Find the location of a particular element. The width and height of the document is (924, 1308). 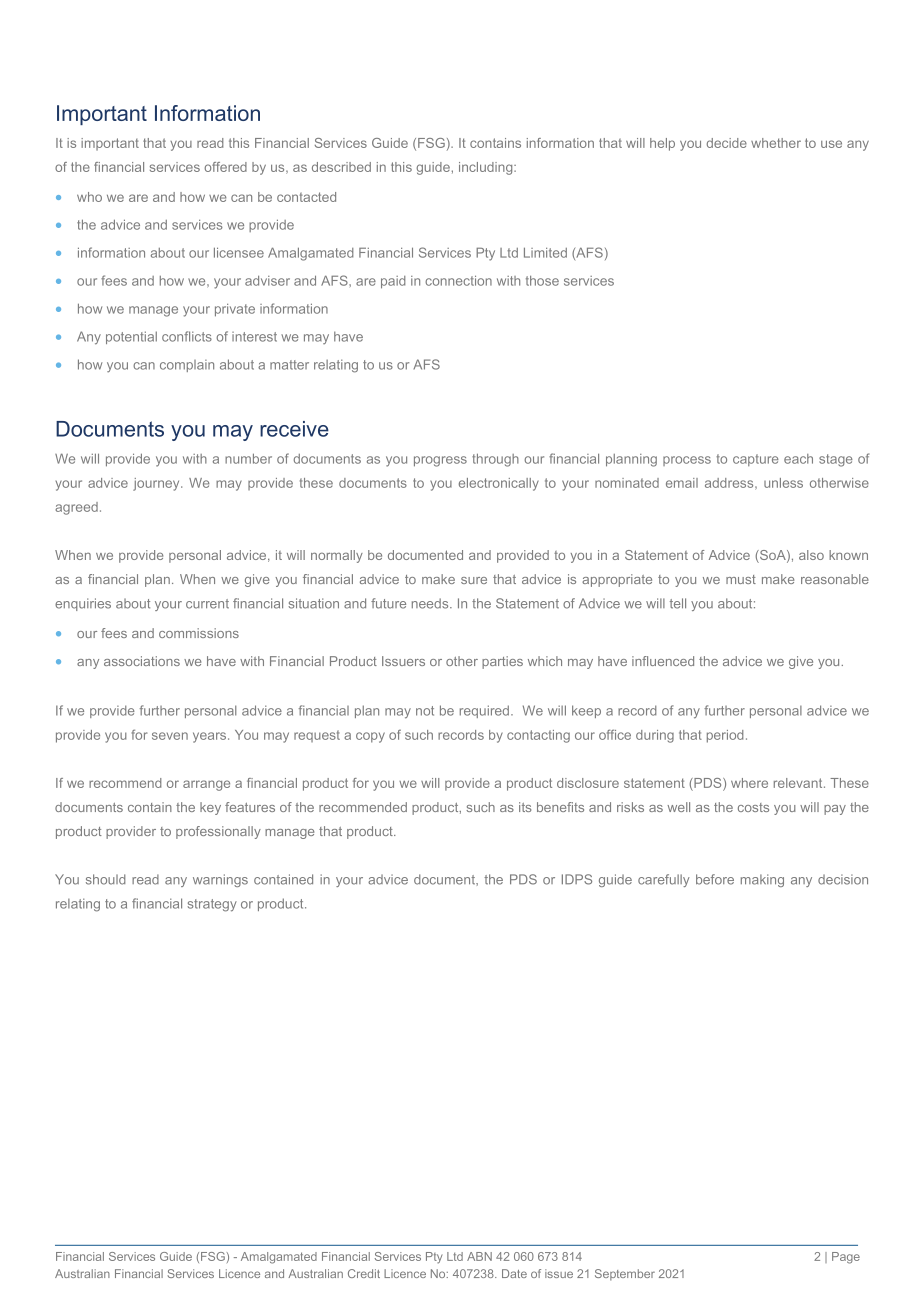

making is located at coordinates (762, 880).
